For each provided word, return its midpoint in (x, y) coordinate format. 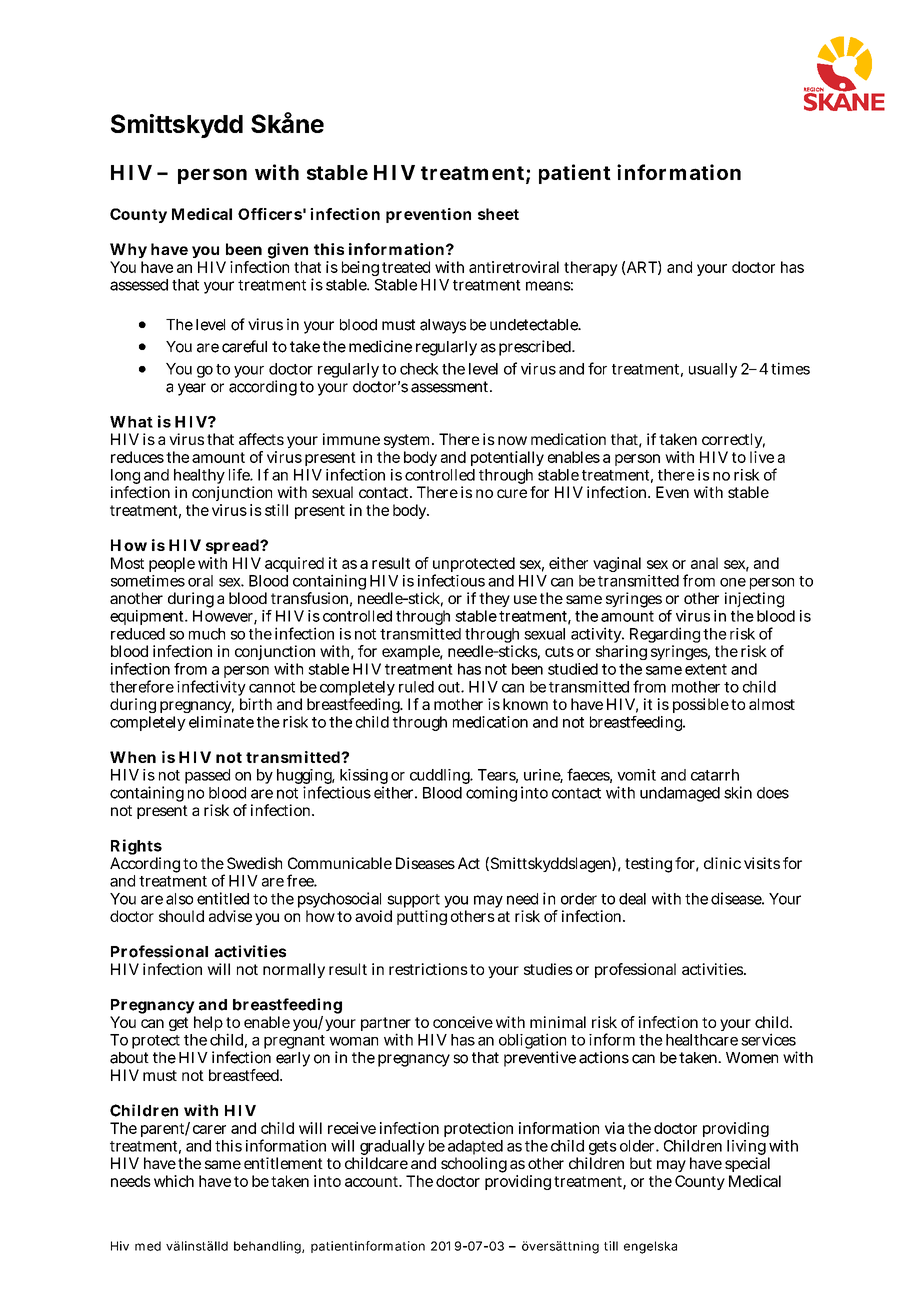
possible (701, 705)
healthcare (702, 1040)
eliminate (221, 722)
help (208, 1023)
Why (128, 250)
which (174, 1181)
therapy (591, 268)
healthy (199, 478)
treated (406, 267)
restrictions (428, 969)
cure (512, 493)
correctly (733, 440)
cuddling (441, 776)
